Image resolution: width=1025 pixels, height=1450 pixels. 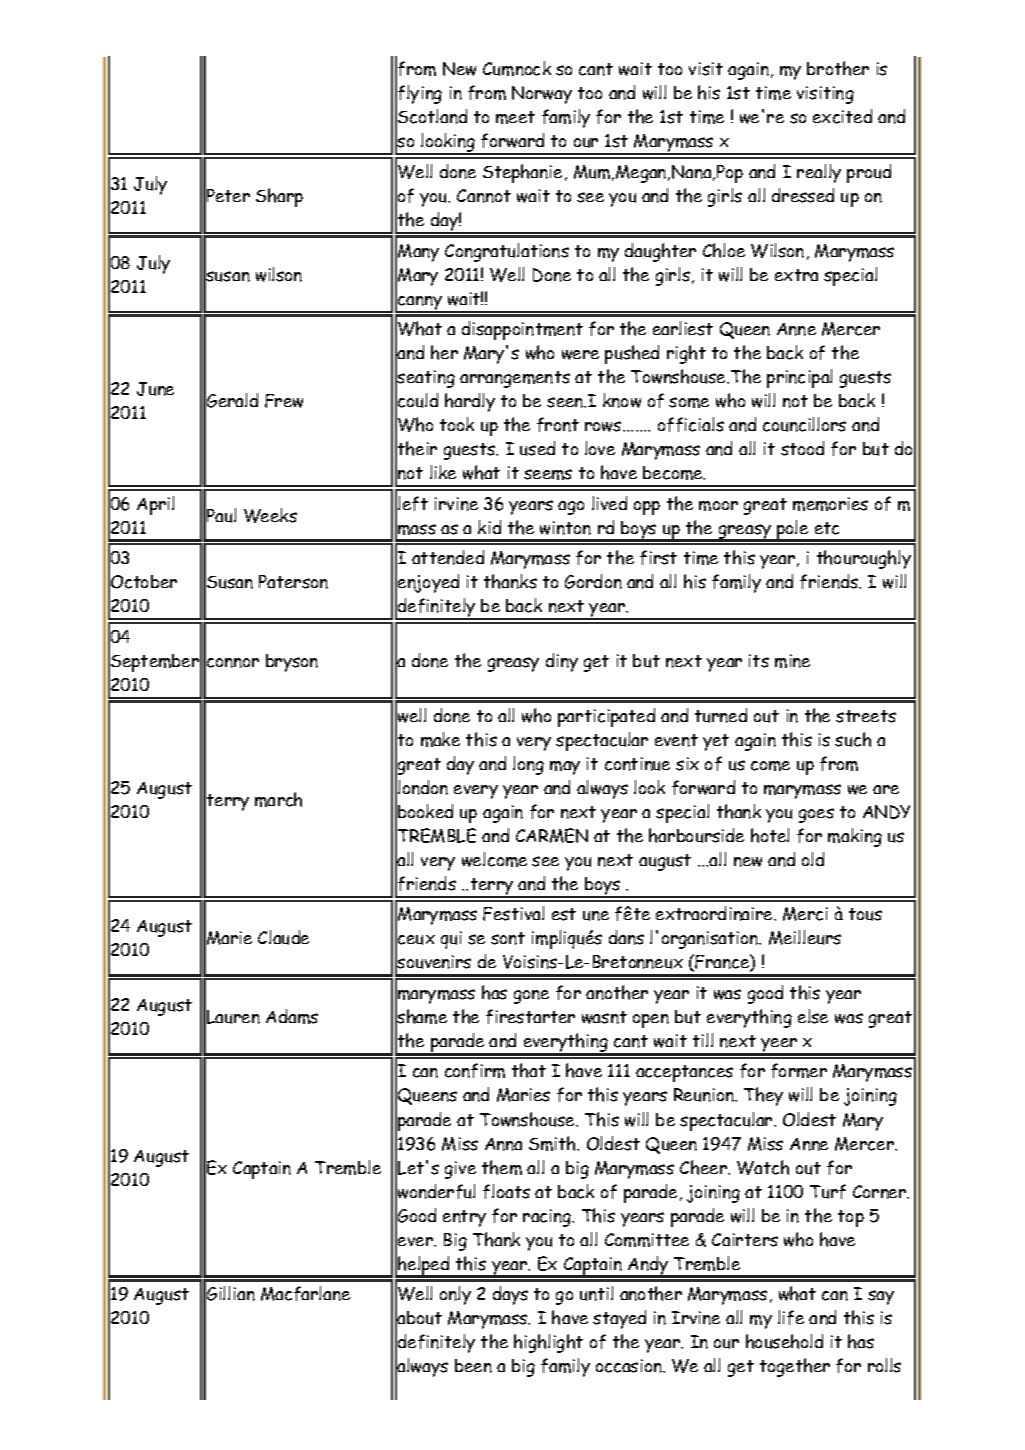 I want to click on excited, so click(x=842, y=116).
